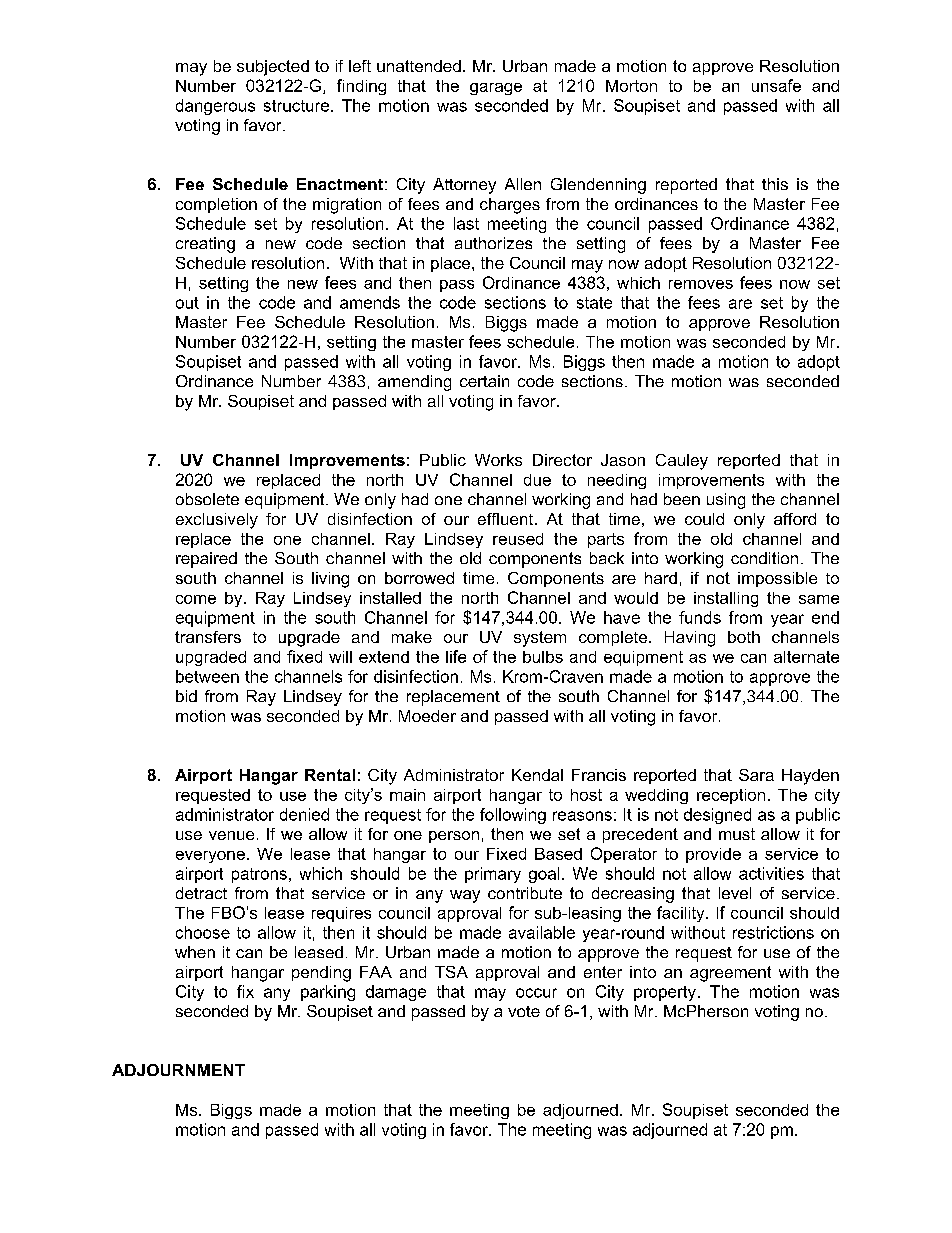  I want to click on Kendal, so click(537, 775).
